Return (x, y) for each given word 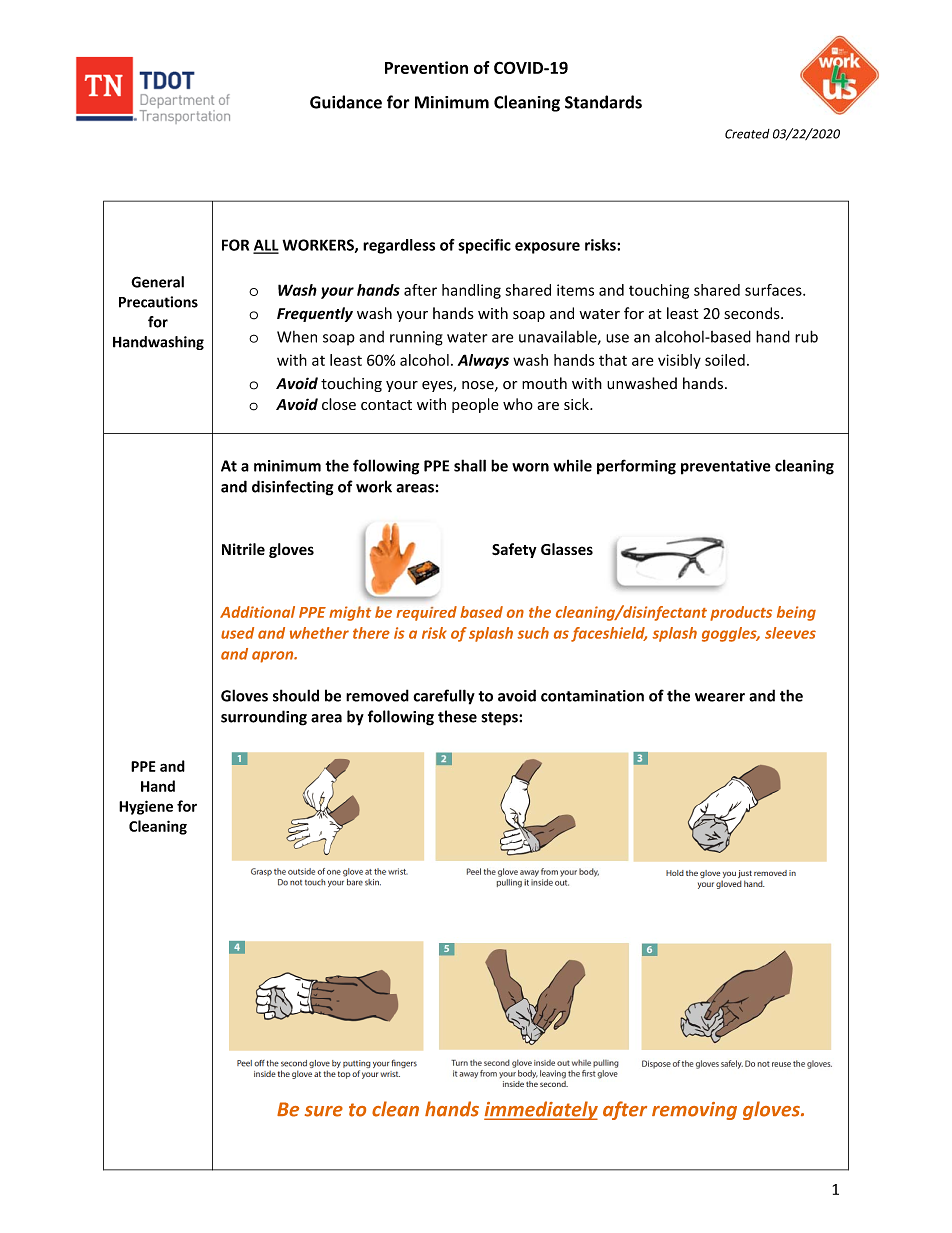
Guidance (346, 102)
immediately (541, 1110)
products (741, 613)
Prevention (426, 67)
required (426, 613)
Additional (257, 612)
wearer (720, 697)
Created (747, 134)
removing (694, 1111)
